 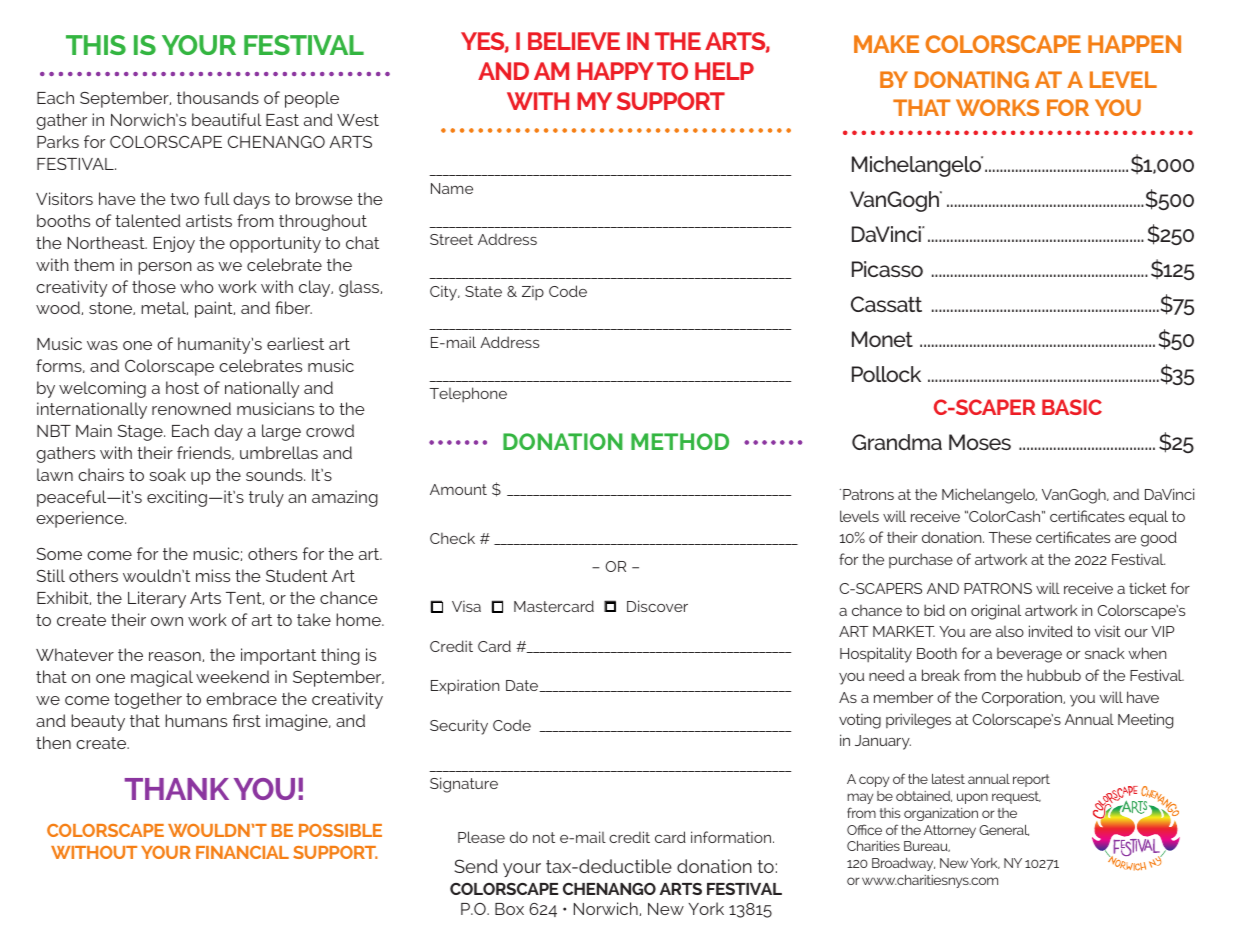 I want to click on FINANCIAL, so click(x=242, y=852).
